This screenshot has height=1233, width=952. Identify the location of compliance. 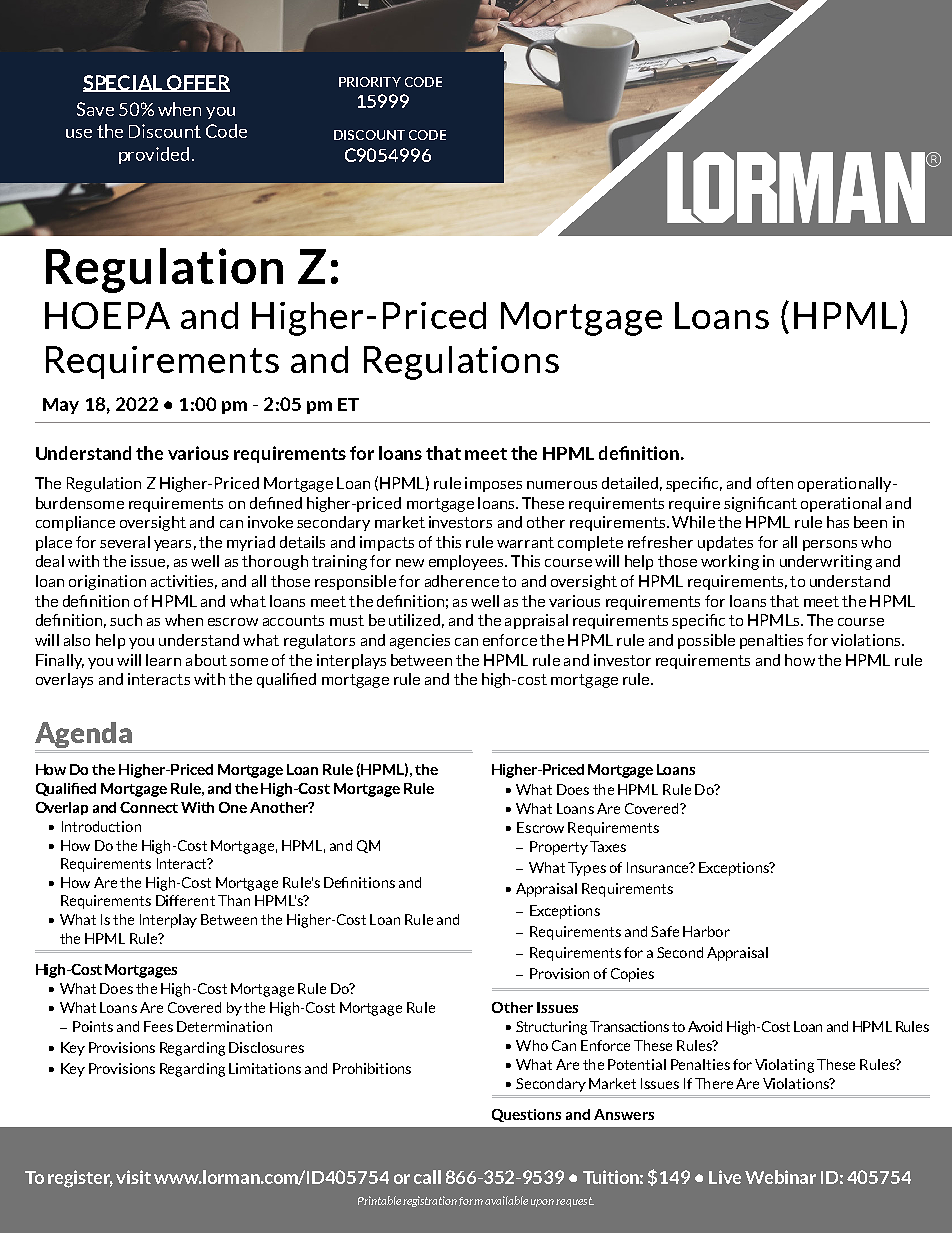
(75, 523).
